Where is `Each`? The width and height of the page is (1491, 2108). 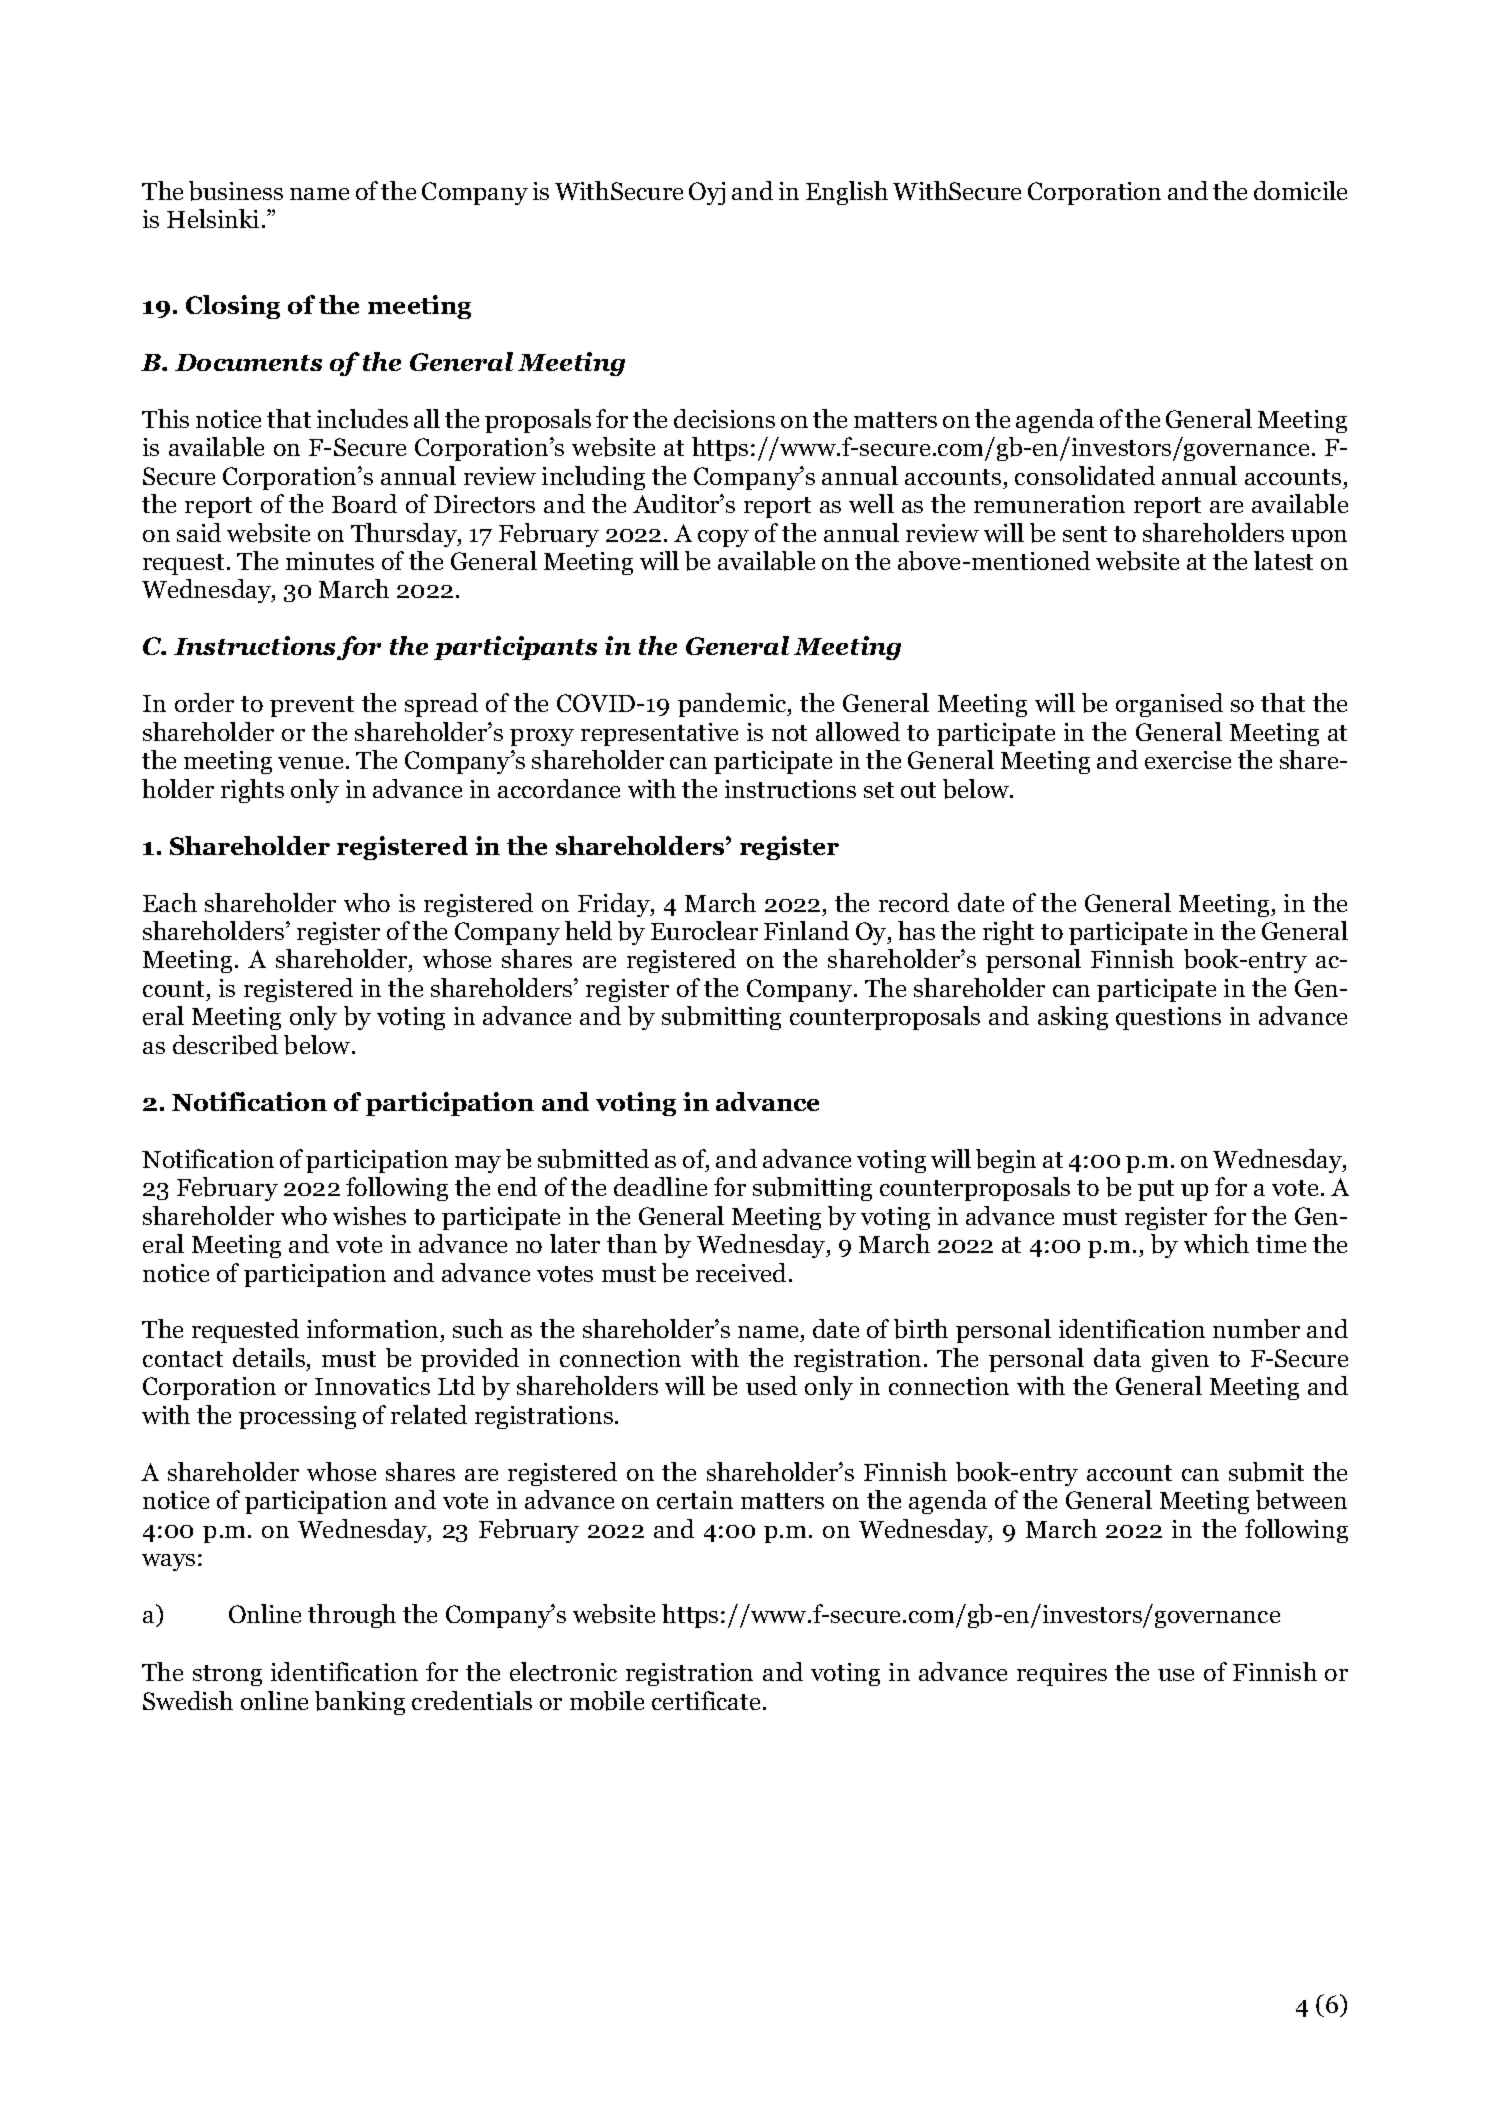 Each is located at coordinates (170, 902).
